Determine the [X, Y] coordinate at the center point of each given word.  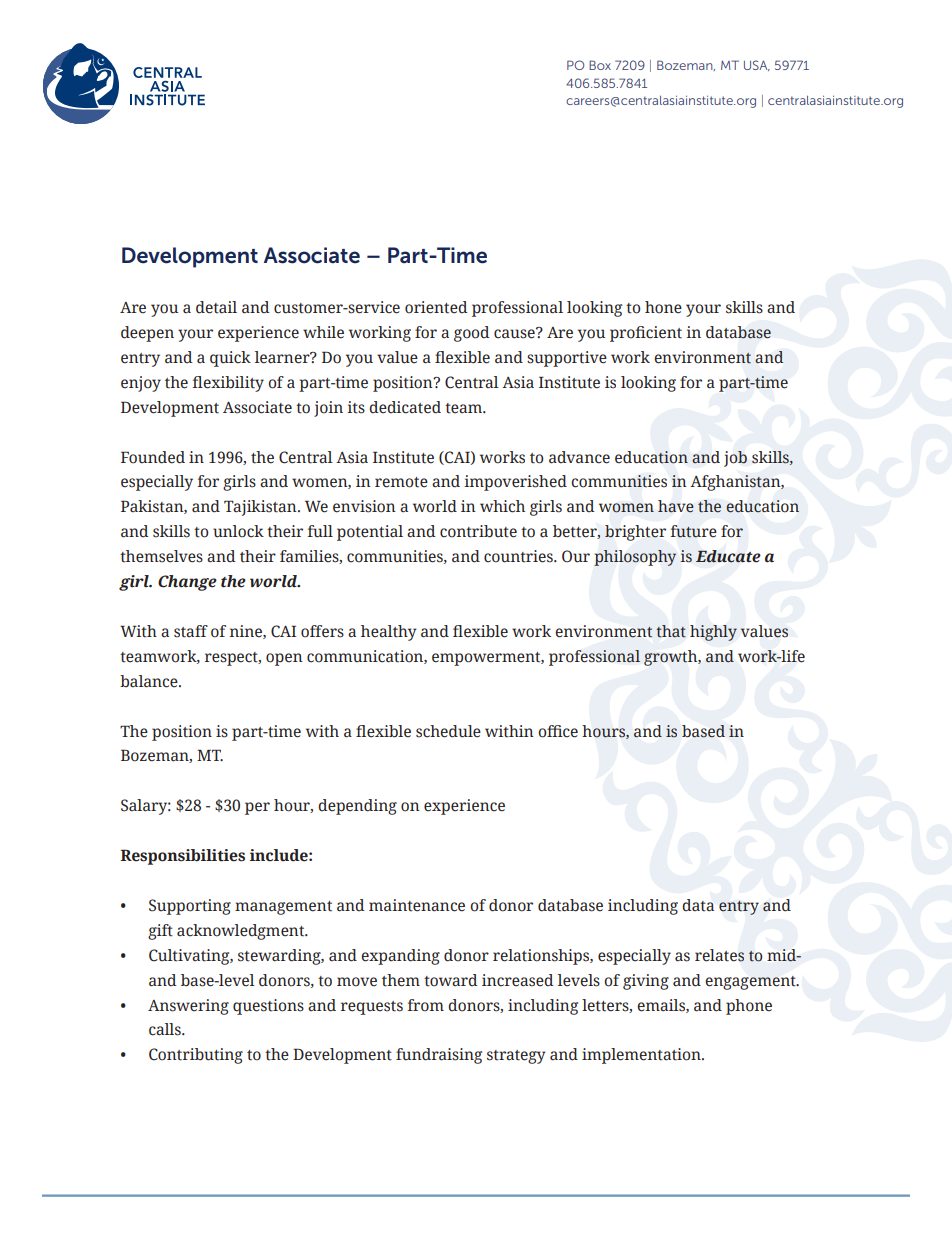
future [694, 531]
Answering [188, 1007]
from [426, 1005]
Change [187, 583]
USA [757, 65]
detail [216, 307]
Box [600, 65]
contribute [478, 531]
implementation [642, 1056]
